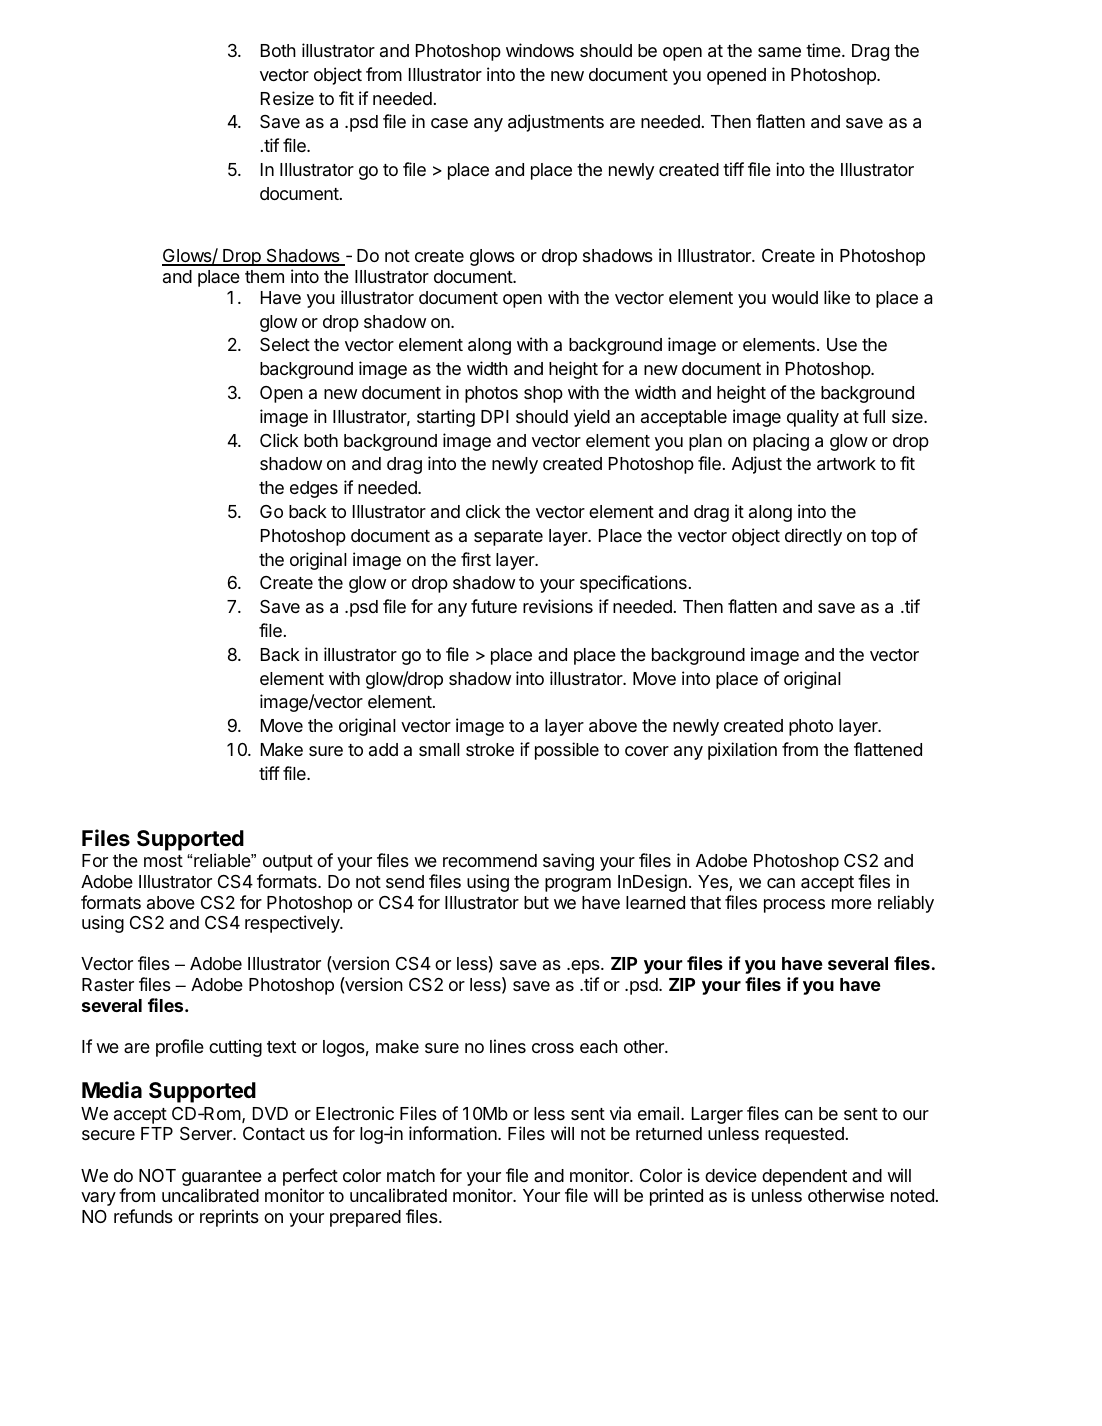 This screenshot has width=1102, height=1426. Describe the element at coordinates (540, 50) in the screenshot. I see `windows` at that location.
